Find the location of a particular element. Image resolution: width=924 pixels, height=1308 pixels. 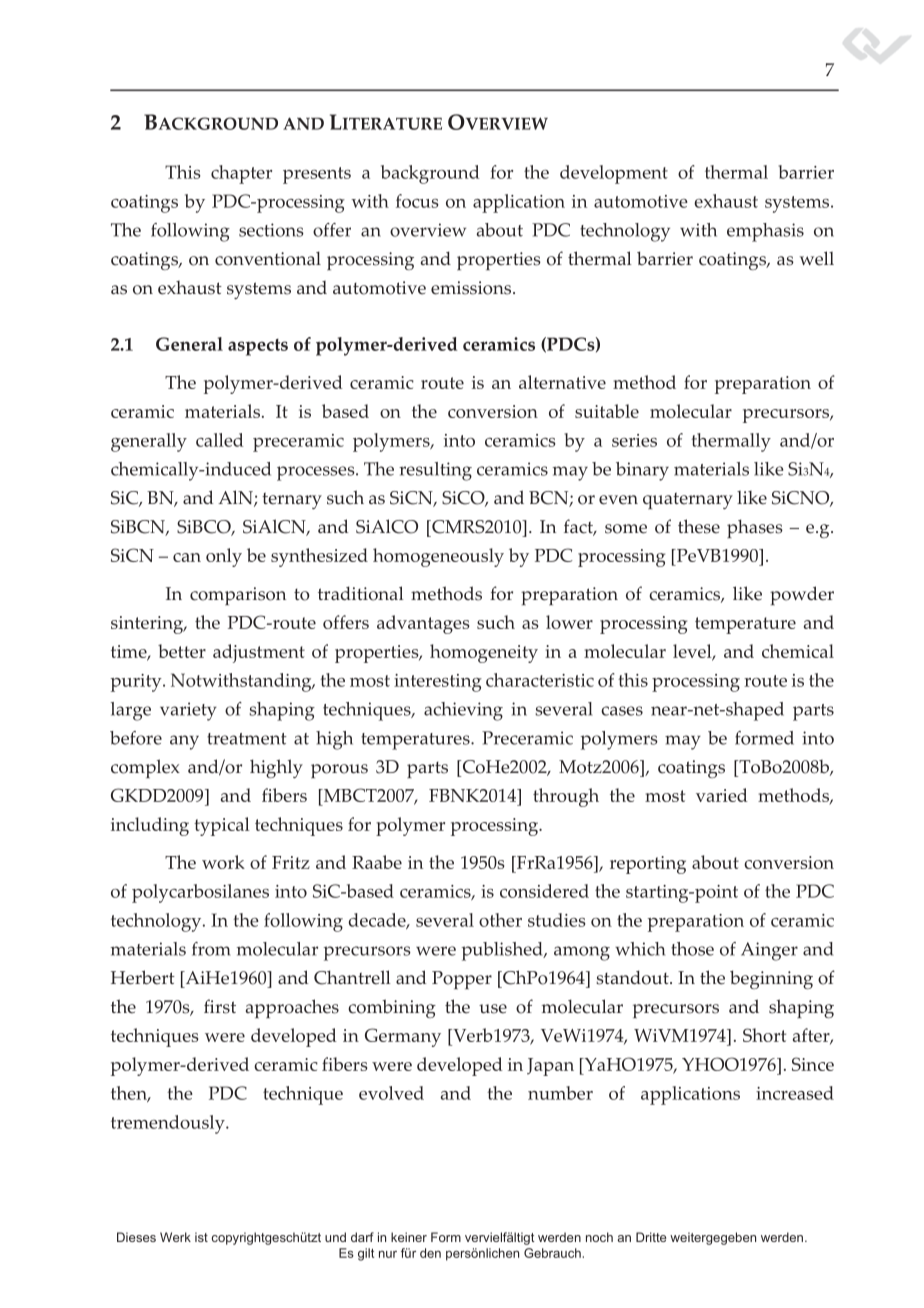

noch is located at coordinates (599, 1237).
